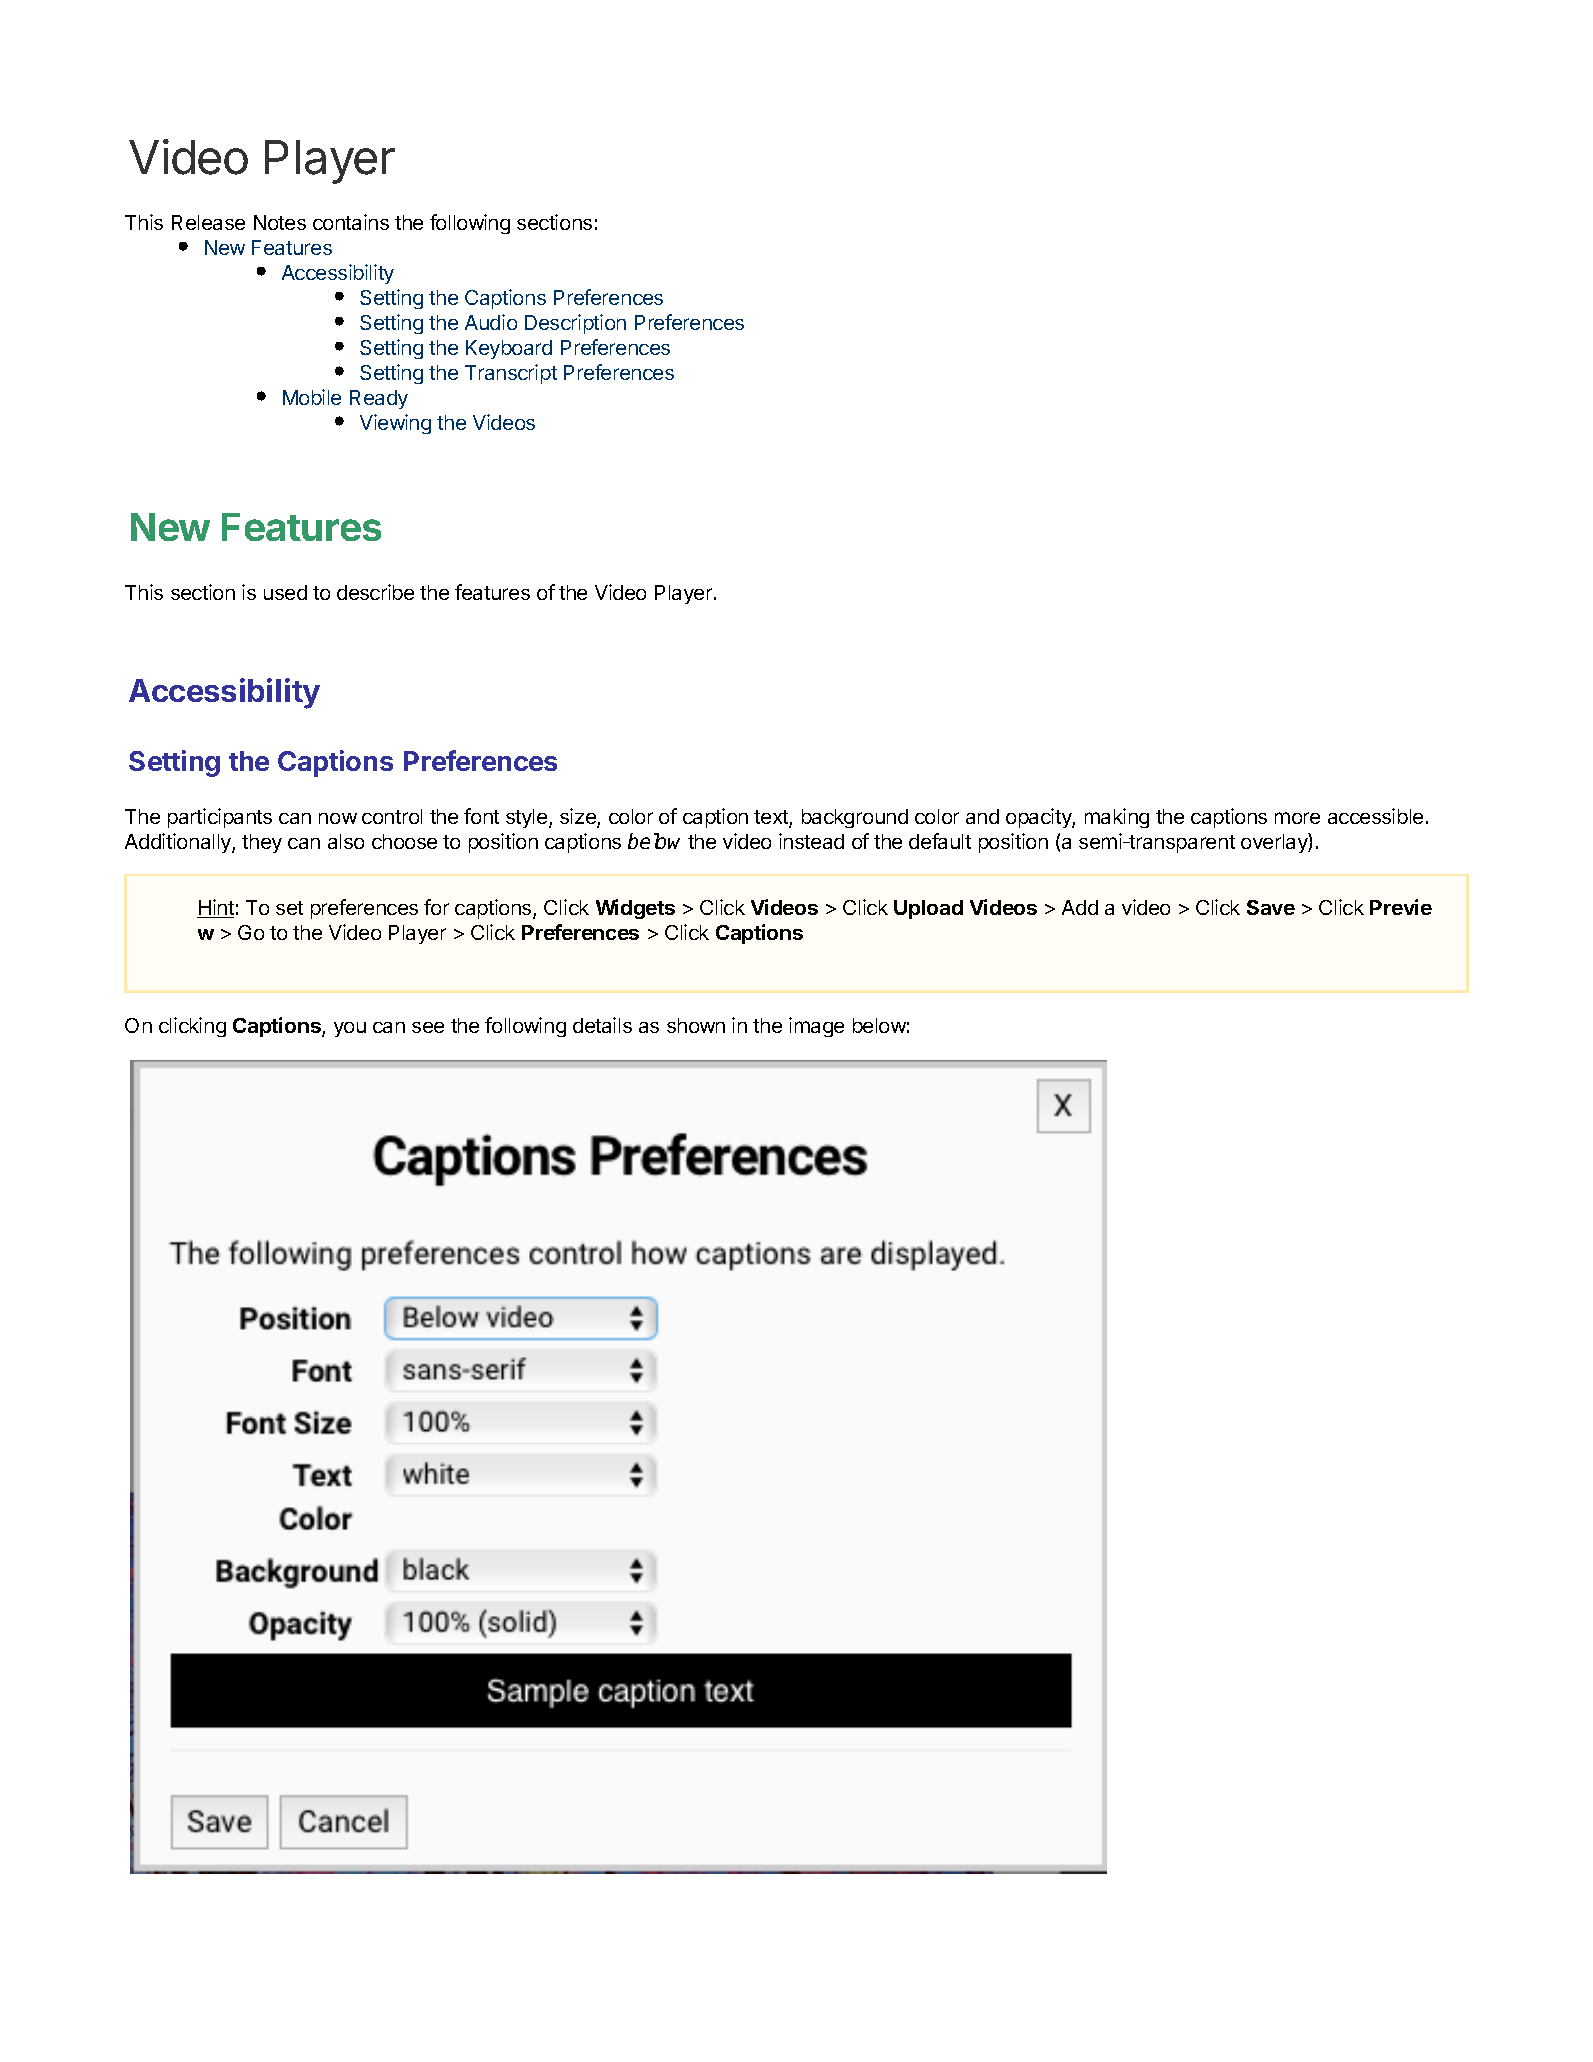 This image has height=2062, width=1593. Describe the element at coordinates (575, 324) in the image. I see `Description` at that location.
